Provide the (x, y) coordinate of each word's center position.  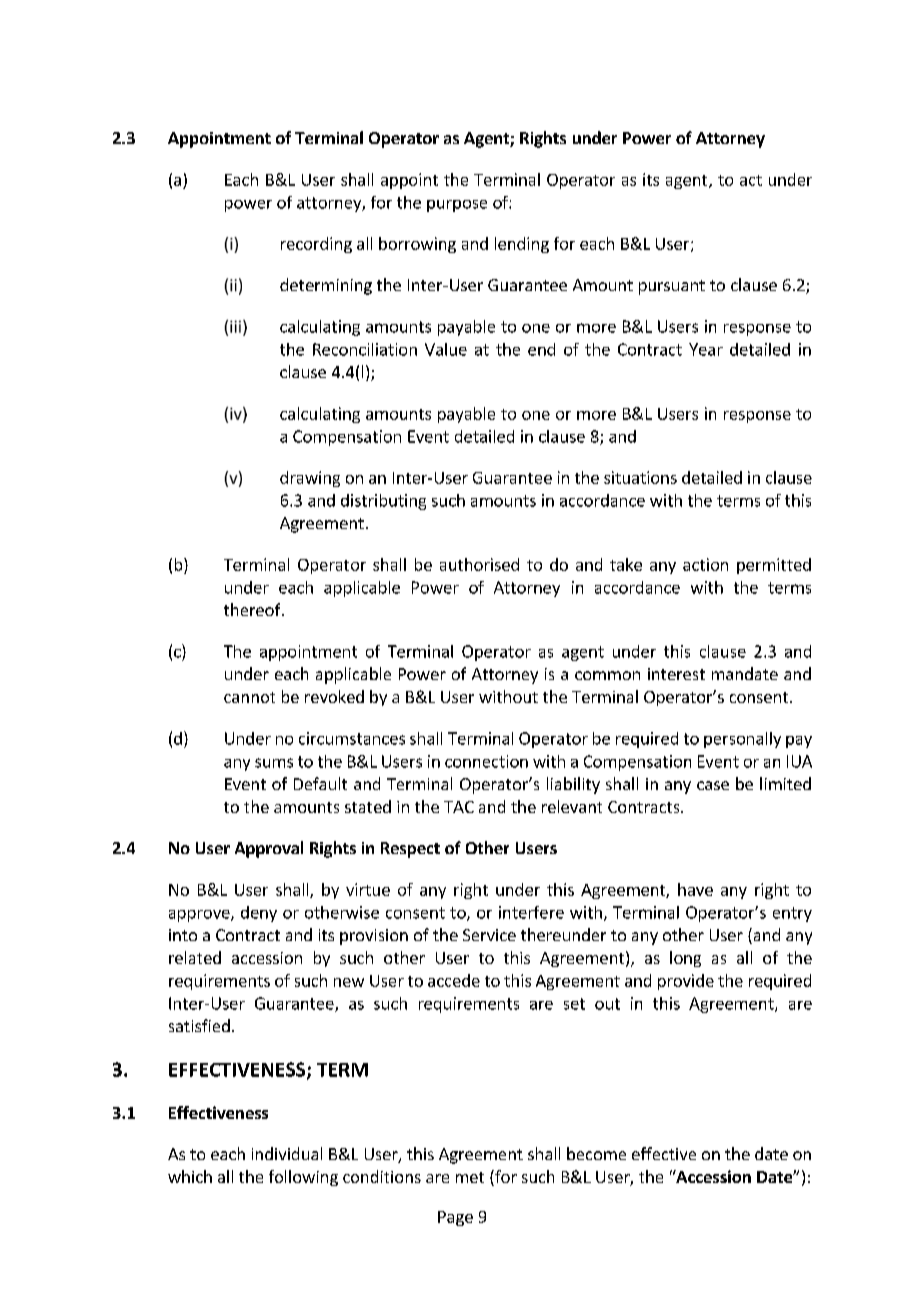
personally (742, 740)
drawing (310, 479)
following (303, 1178)
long (685, 959)
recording (316, 245)
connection (486, 761)
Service (489, 935)
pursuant (672, 287)
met (470, 1177)
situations (640, 477)
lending (522, 245)
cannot (249, 697)
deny (259, 914)
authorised (479, 564)
